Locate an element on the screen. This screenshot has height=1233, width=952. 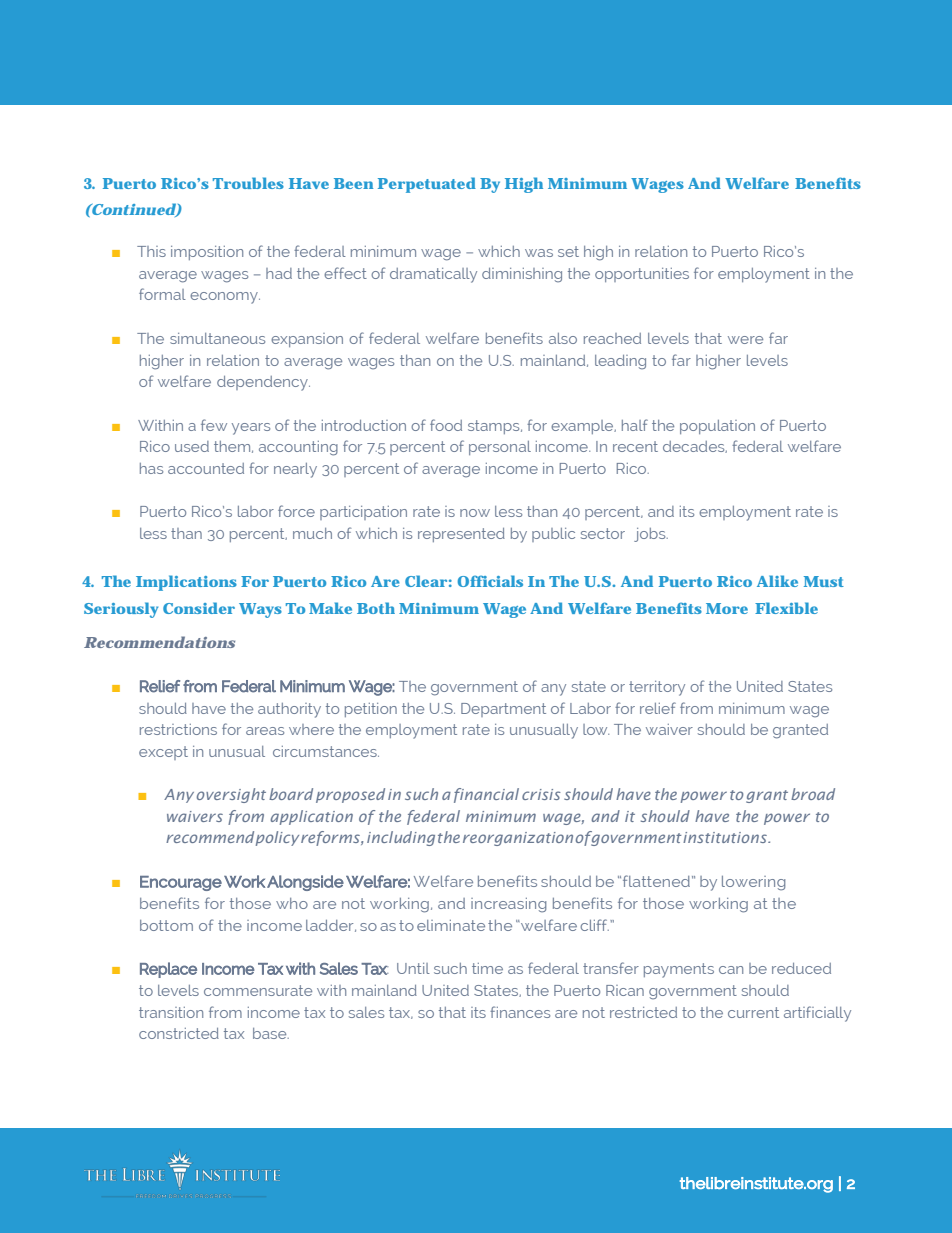
jobs is located at coordinates (651, 535).
